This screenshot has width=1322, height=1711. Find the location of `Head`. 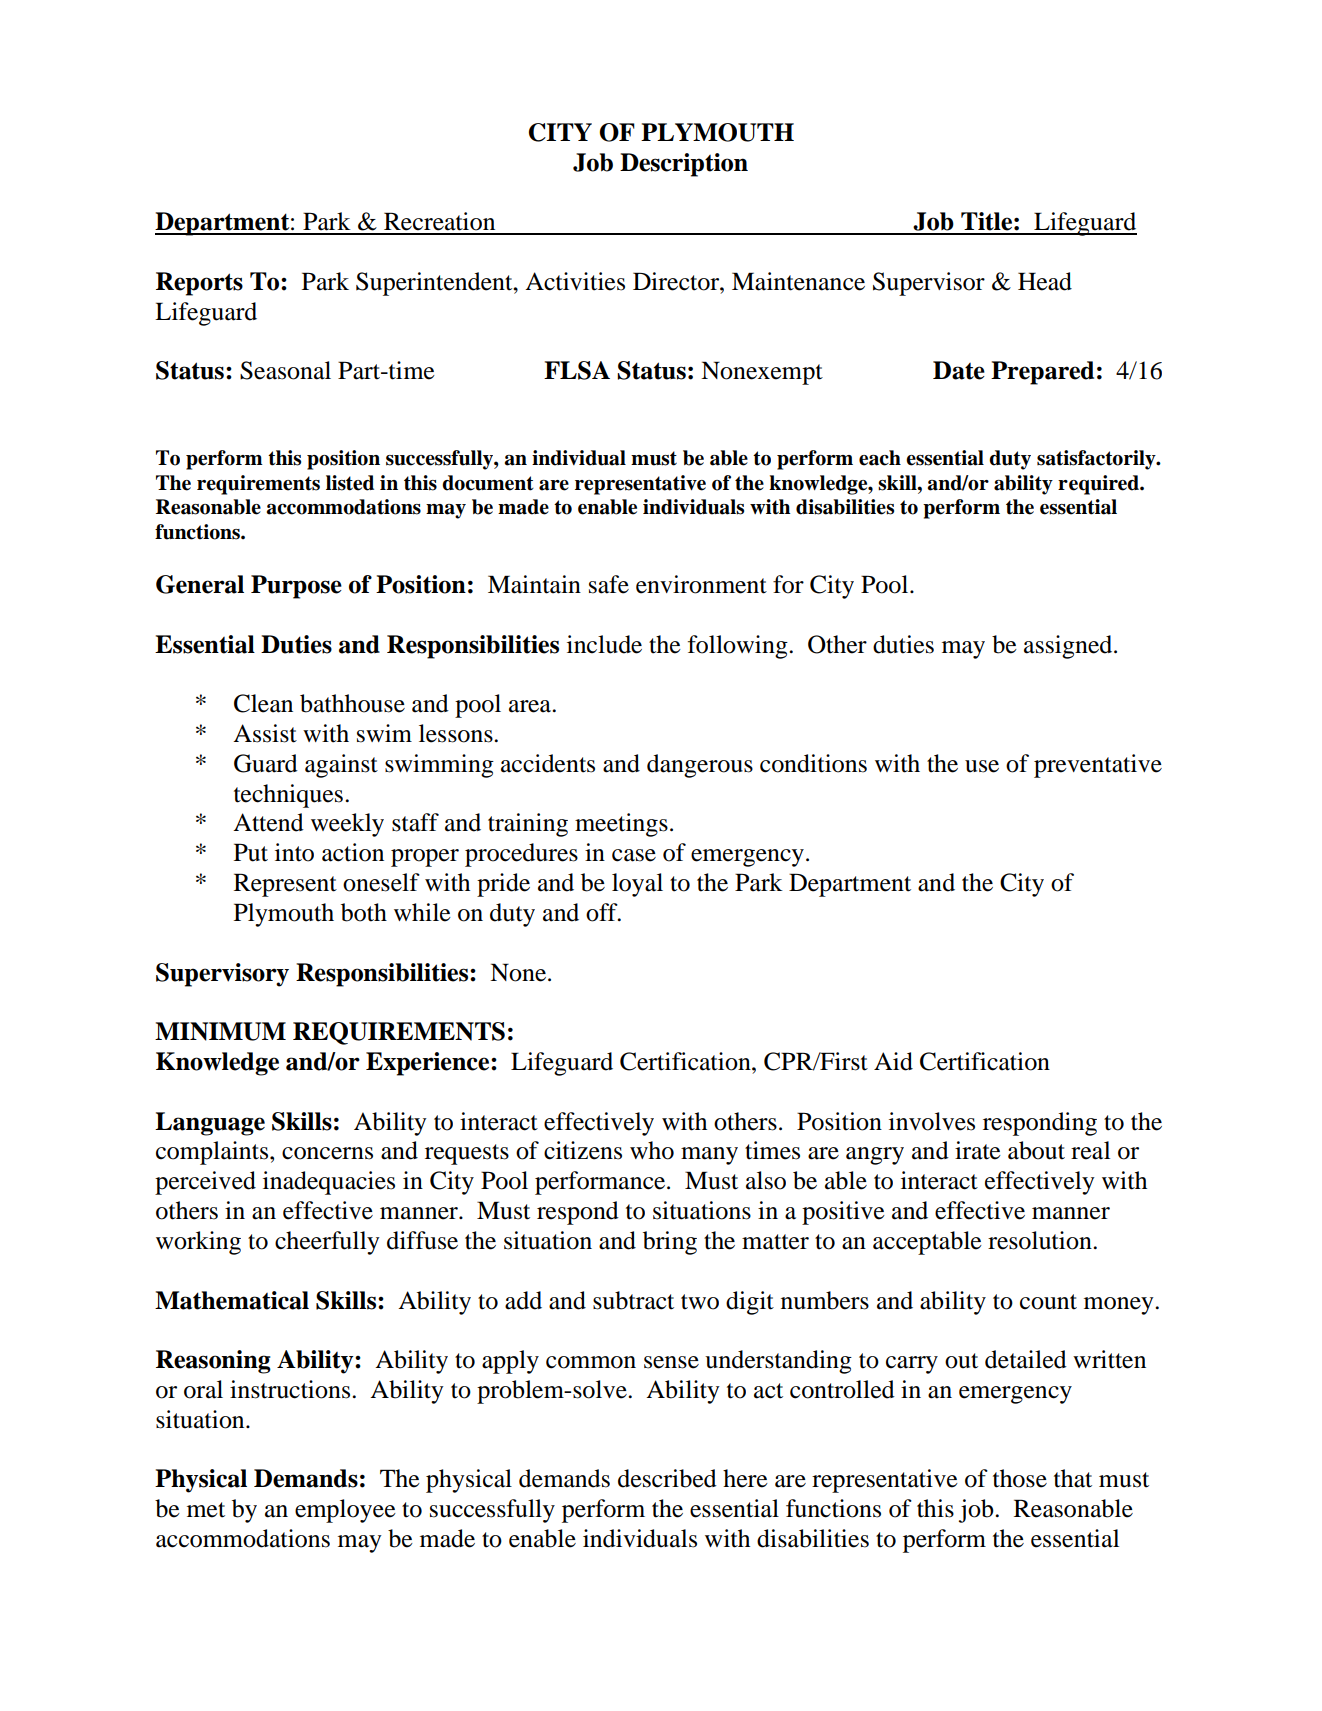

Head is located at coordinates (1045, 281).
